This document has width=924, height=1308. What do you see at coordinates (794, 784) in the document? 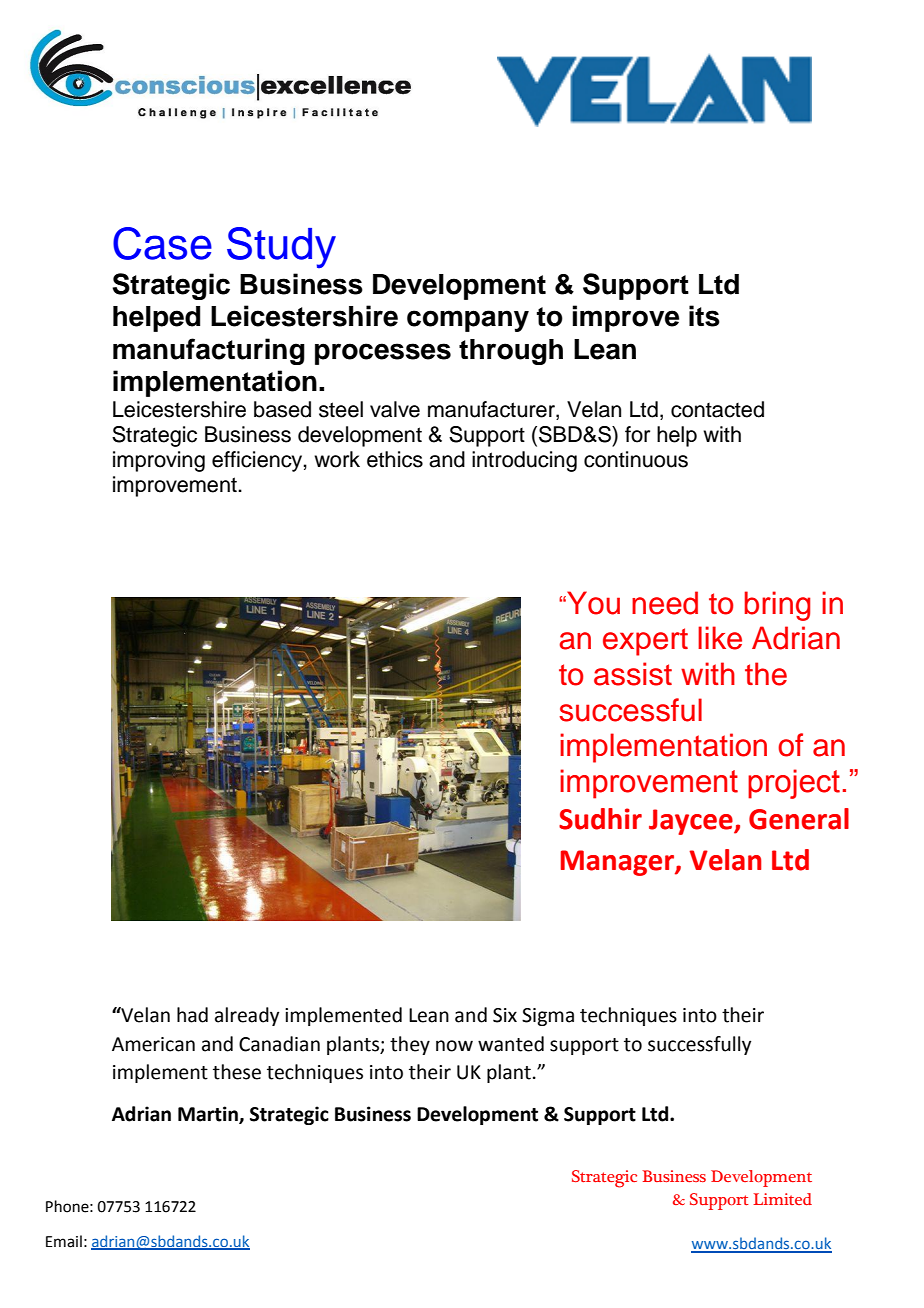
I see `project` at bounding box center [794, 784].
